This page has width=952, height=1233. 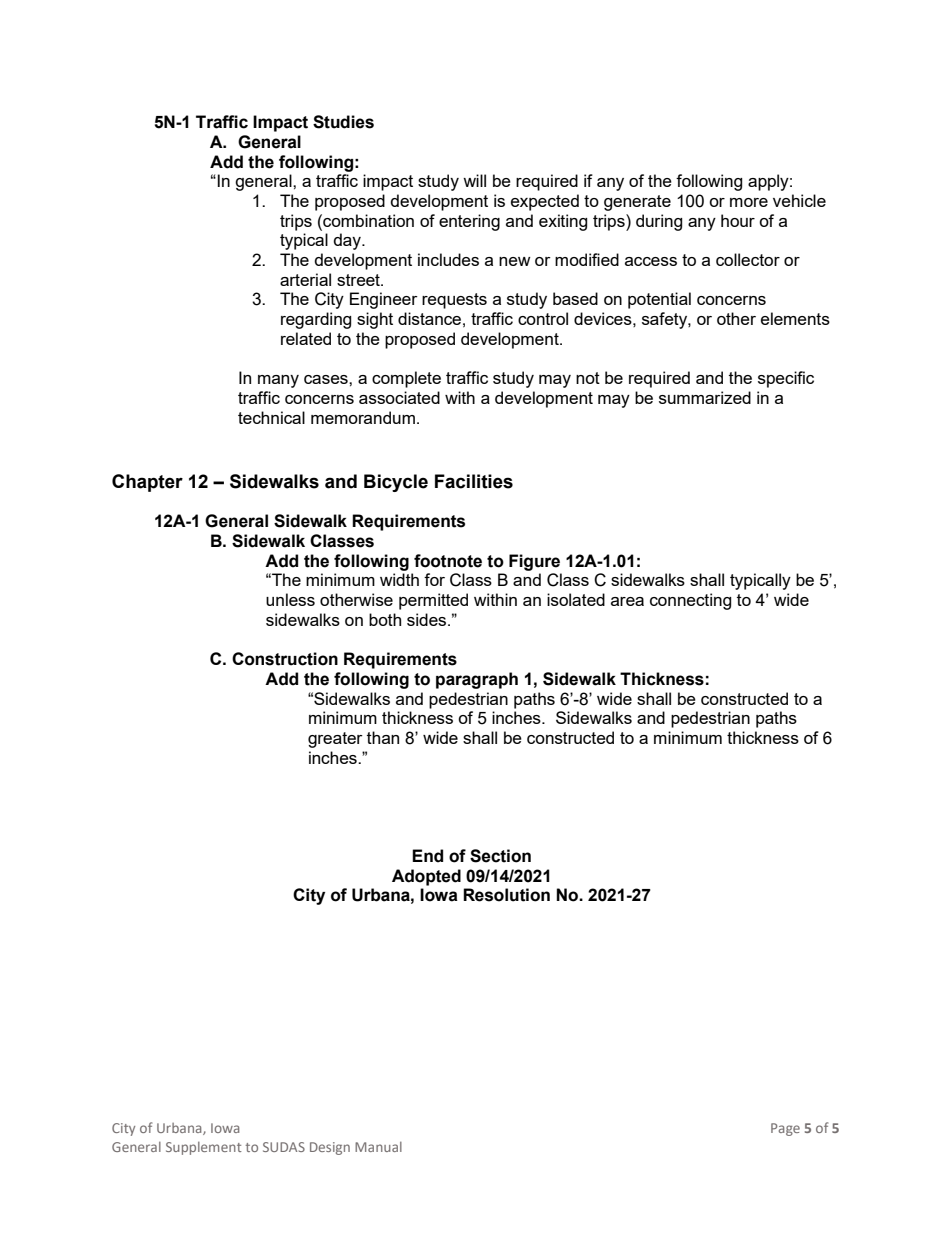 What do you see at coordinates (406, 379) in the page?
I see `complete` at bounding box center [406, 379].
